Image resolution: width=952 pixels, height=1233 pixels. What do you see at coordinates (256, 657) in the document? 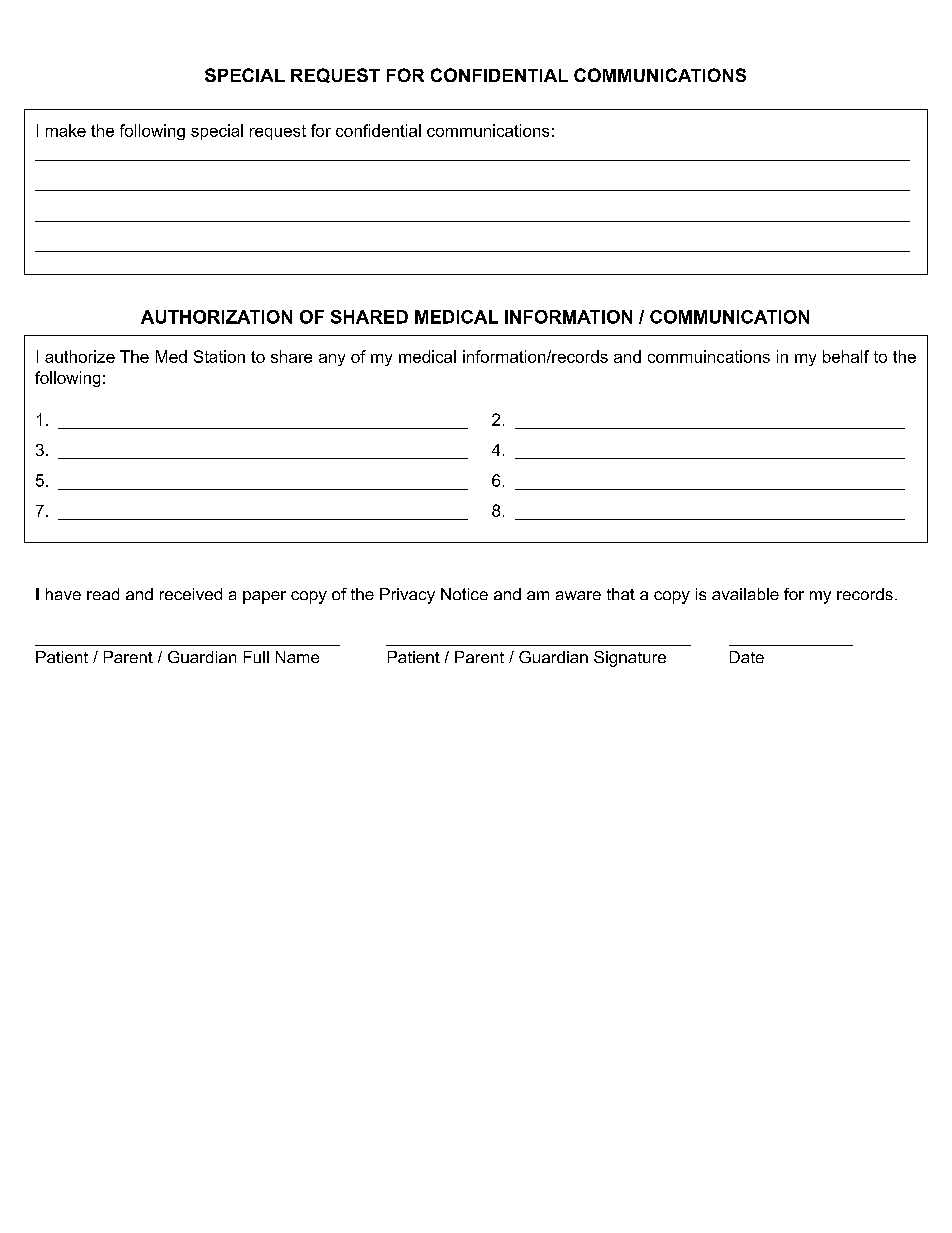
I see `Full` at bounding box center [256, 657].
